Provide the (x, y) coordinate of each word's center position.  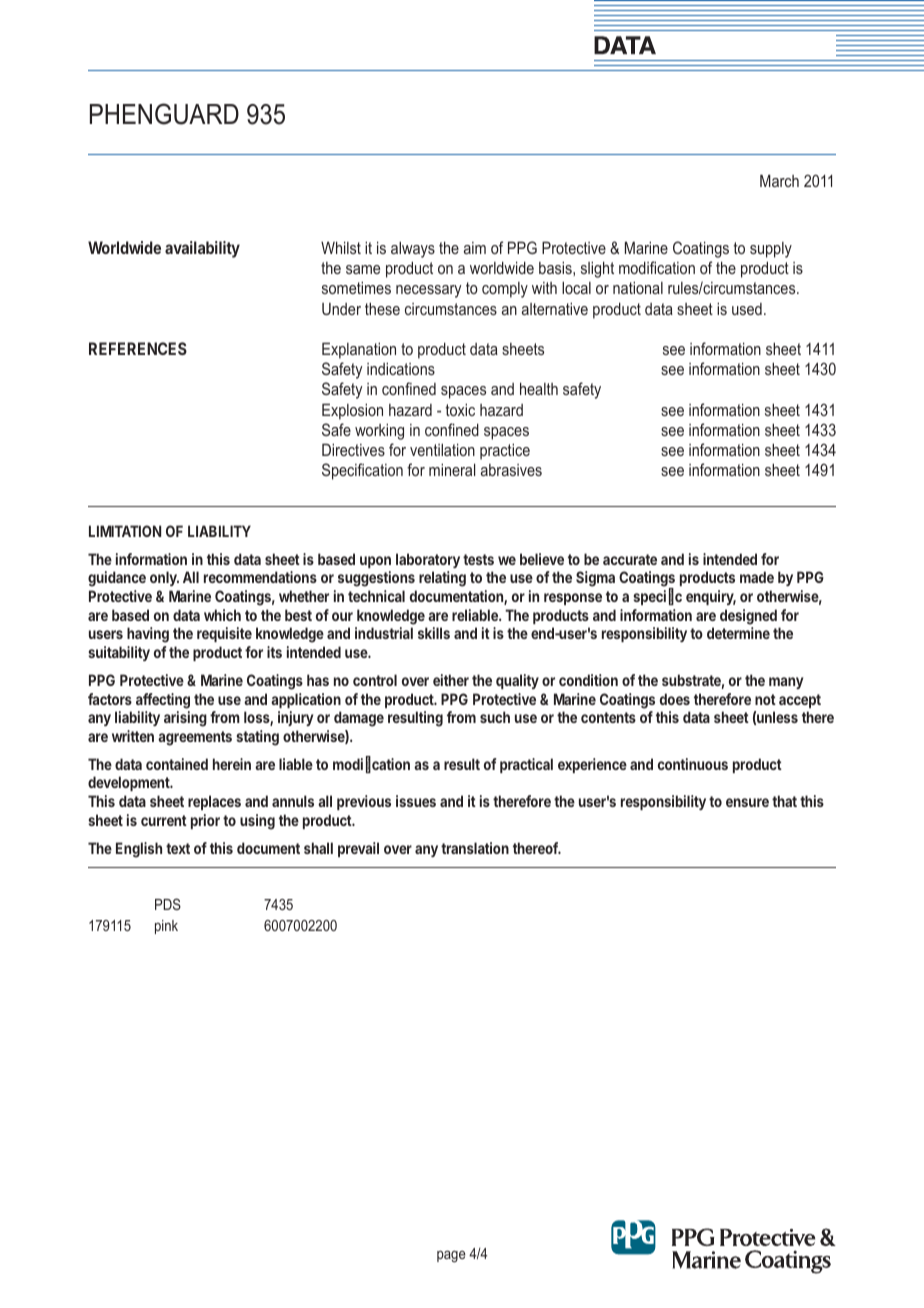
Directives (353, 449)
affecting (163, 701)
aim (475, 248)
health (539, 388)
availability (202, 249)
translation (475, 848)
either (451, 680)
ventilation (442, 449)
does (675, 699)
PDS (168, 904)
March (779, 180)
